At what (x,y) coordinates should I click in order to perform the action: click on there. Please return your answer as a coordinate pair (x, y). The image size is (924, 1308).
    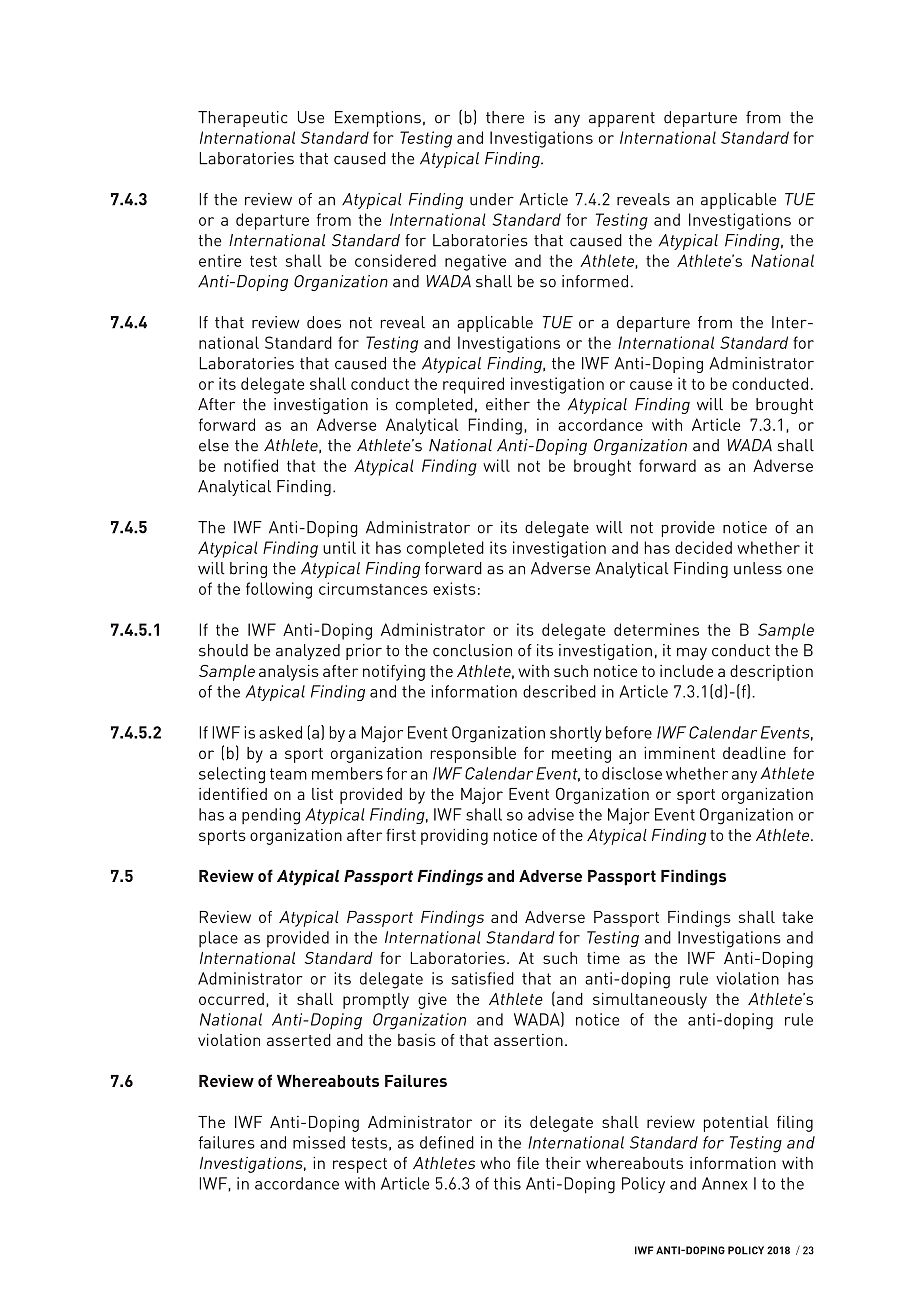
    Looking at the image, I should click on (505, 117).
